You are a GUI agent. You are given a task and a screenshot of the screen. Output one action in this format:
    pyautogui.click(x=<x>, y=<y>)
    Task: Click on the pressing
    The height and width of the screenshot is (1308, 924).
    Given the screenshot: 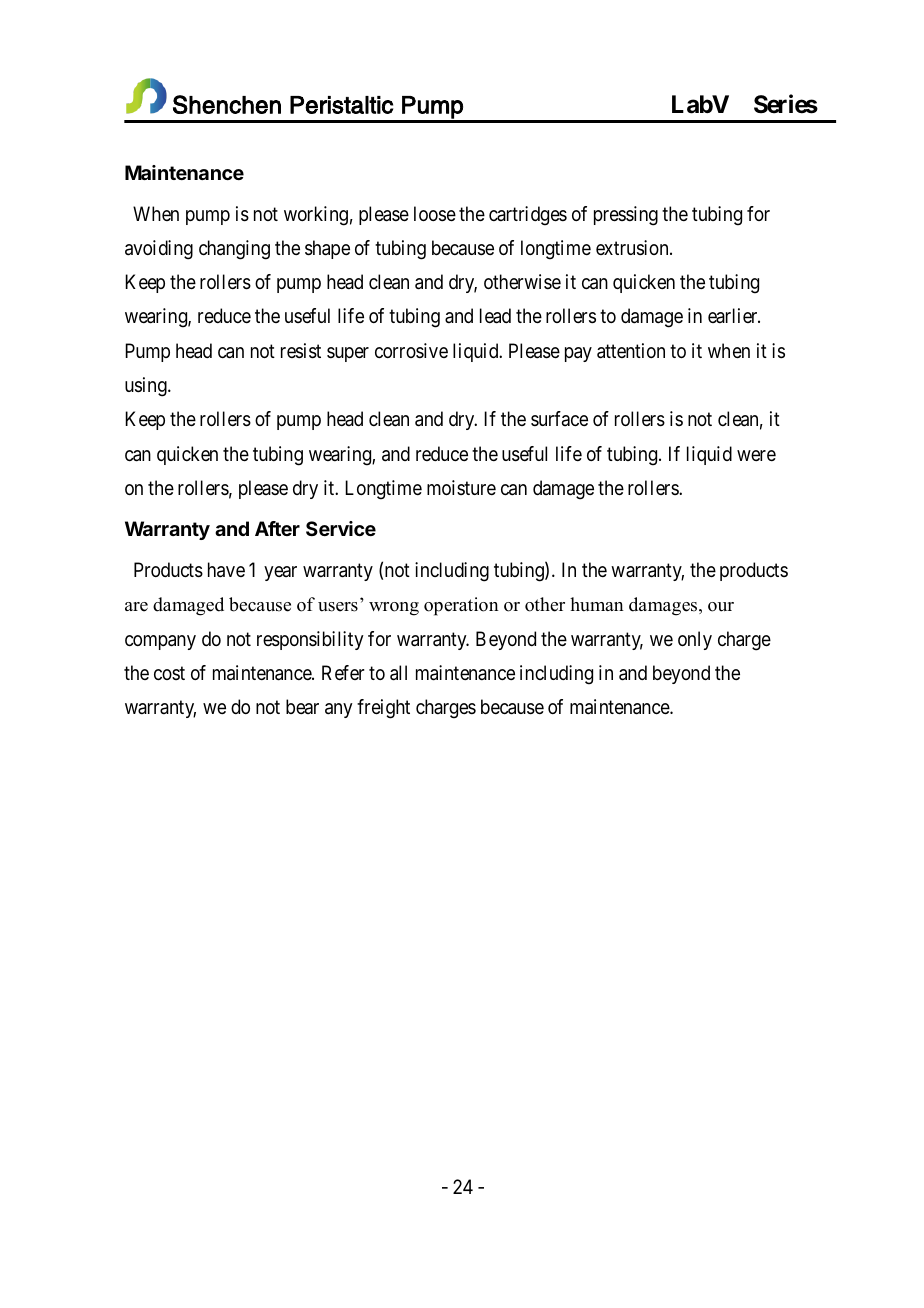 What is the action you would take?
    pyautogui.click(x=626, y=216)
